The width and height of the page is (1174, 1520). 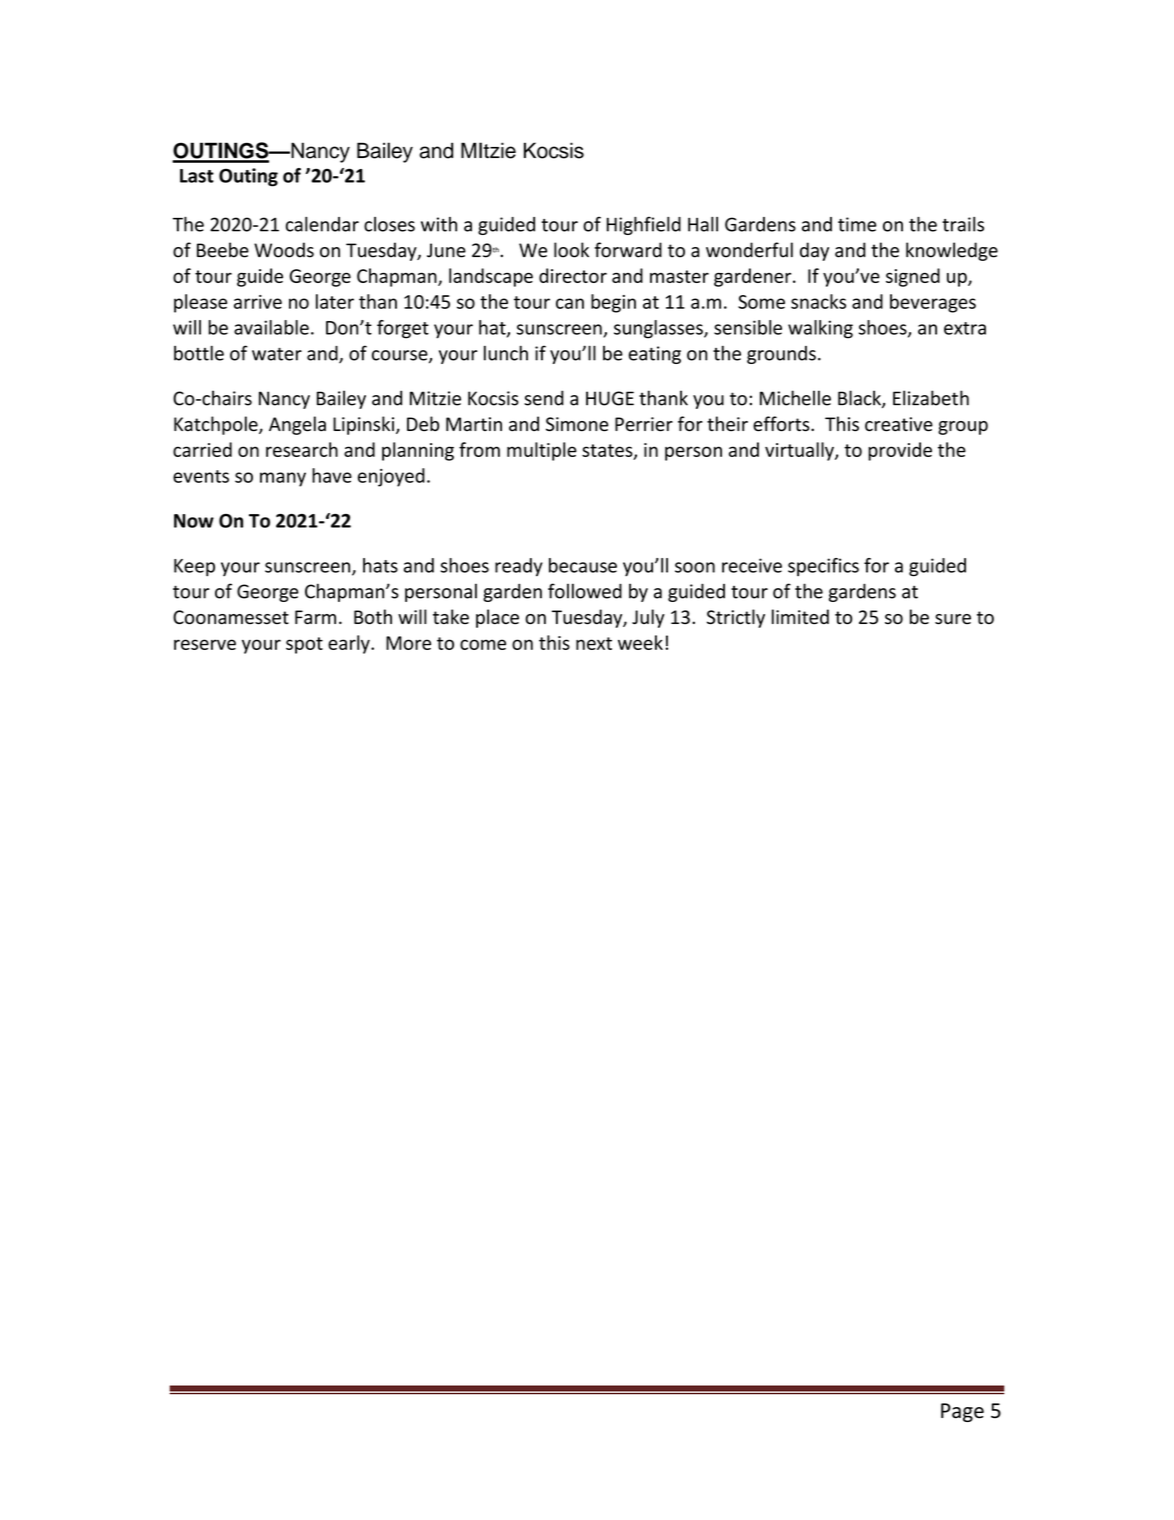 I want to click on limited, so click(x=800, y=617).
